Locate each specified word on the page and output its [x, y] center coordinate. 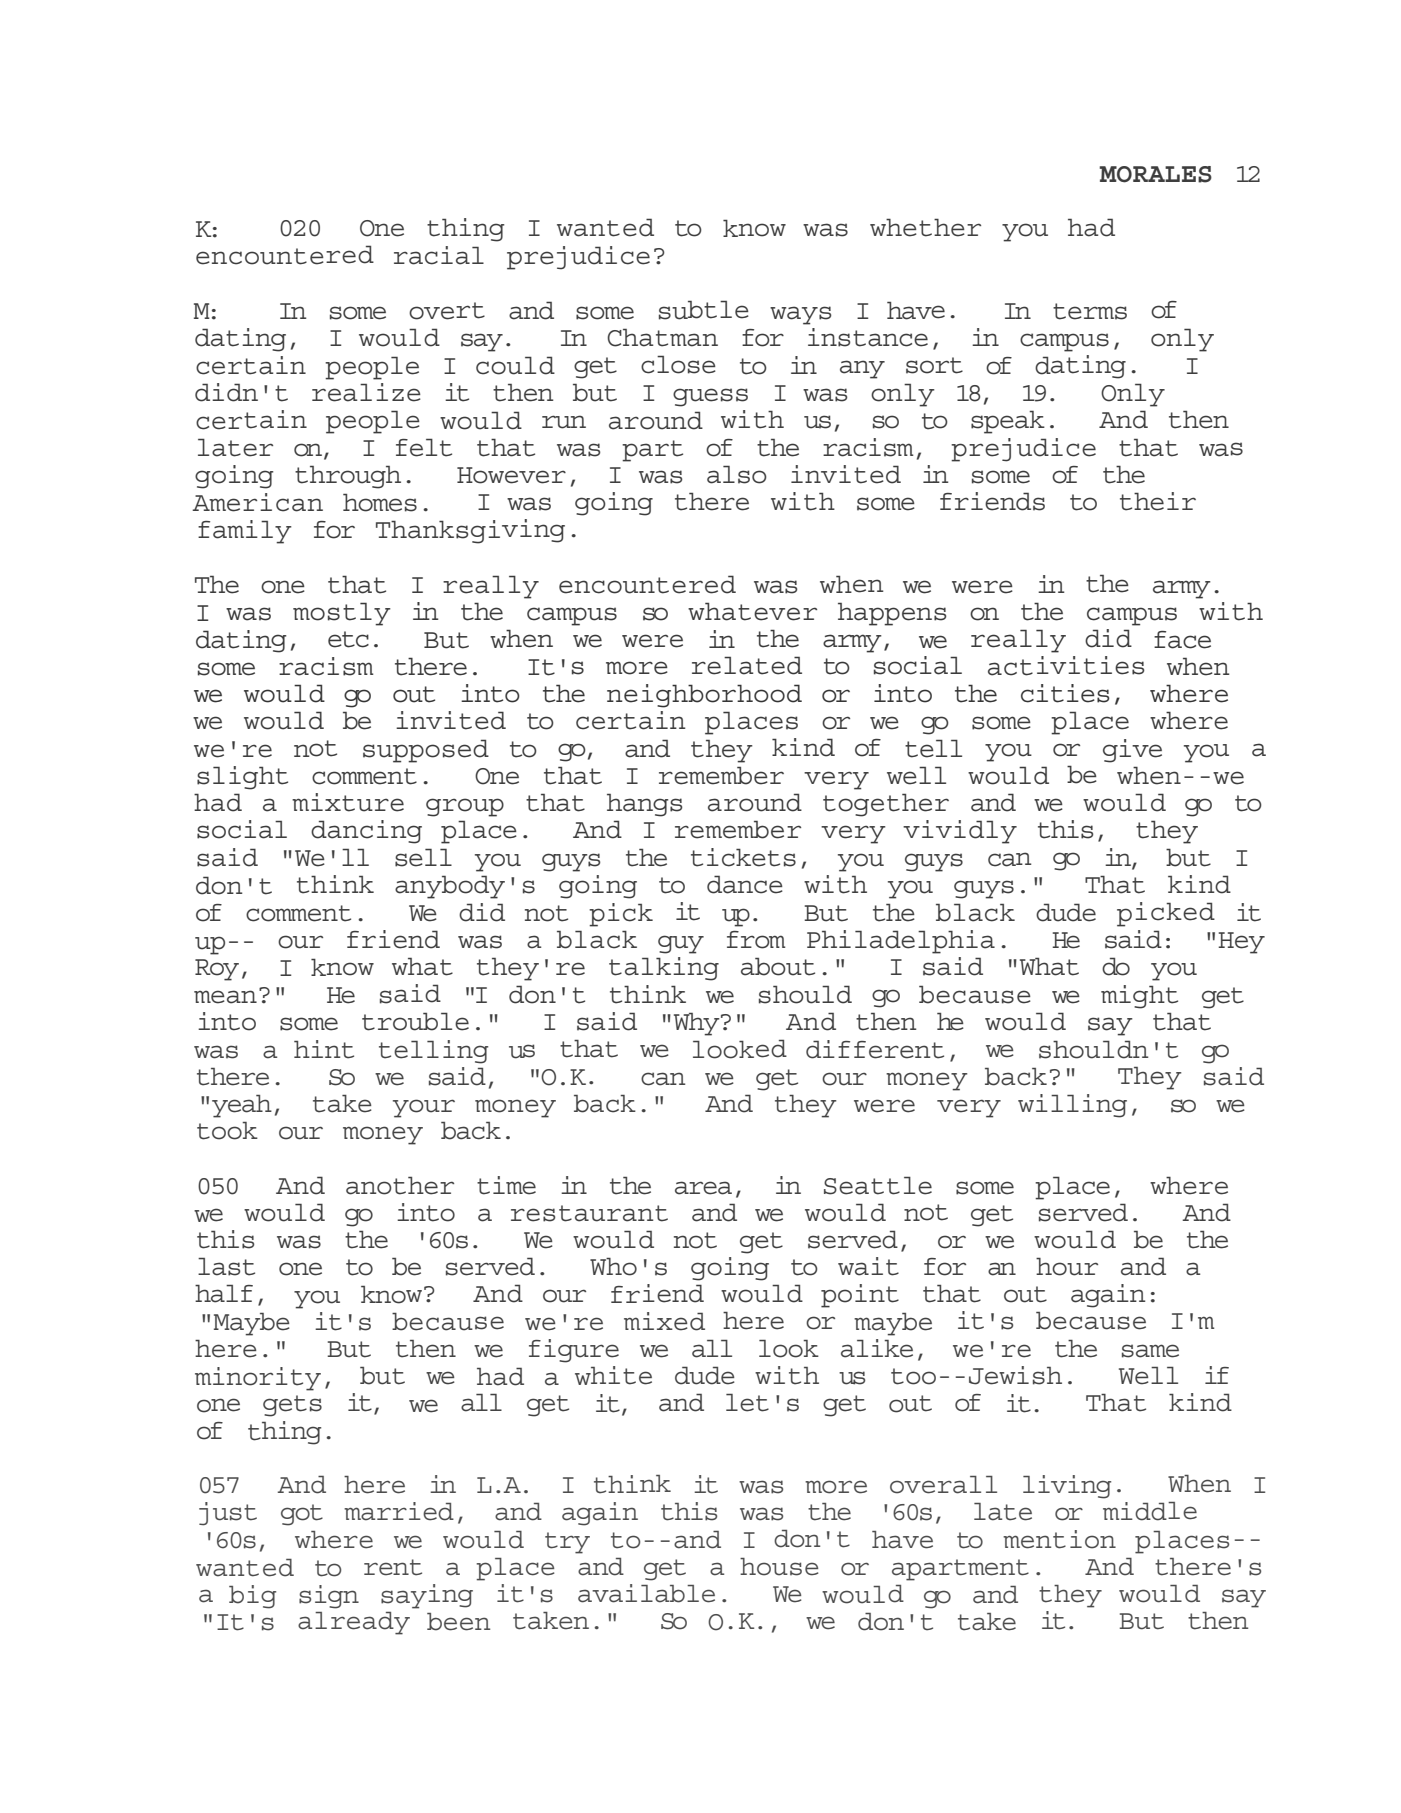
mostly [342, 614]
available [646, 1593]
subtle [704, 310]
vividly [960, 832]
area [703, 1188]
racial [439, 255]
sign [329, 1597]
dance [745, 884]
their [1158, 501]
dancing [366, 832]
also [737, 474]
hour [1067, 1266]
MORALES [1155, 174]
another [400, 1185]
